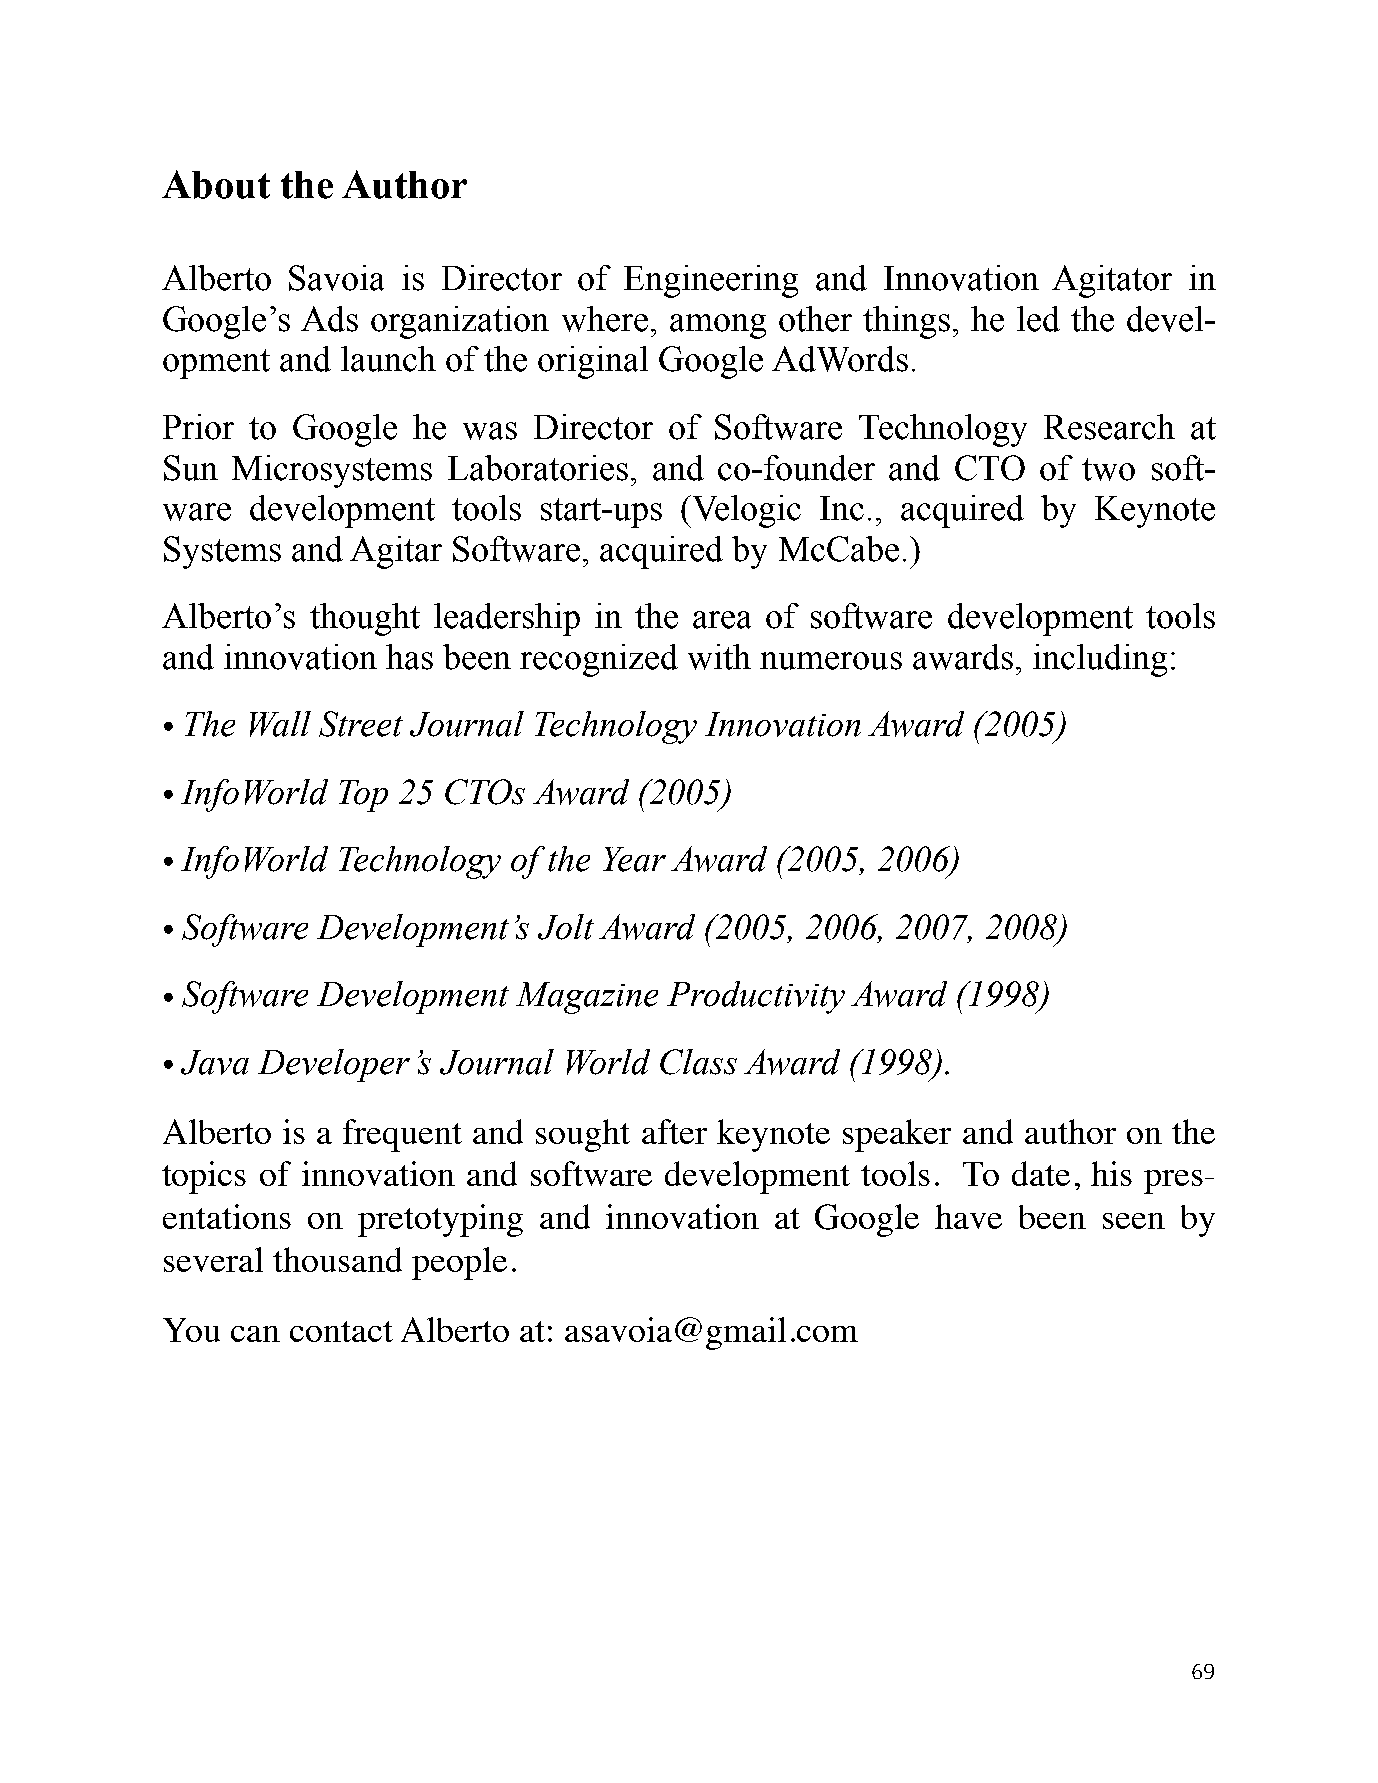 The width and height of the screenshot is (1378, 1783). I want to click on Jolt, so click(566, 927).
